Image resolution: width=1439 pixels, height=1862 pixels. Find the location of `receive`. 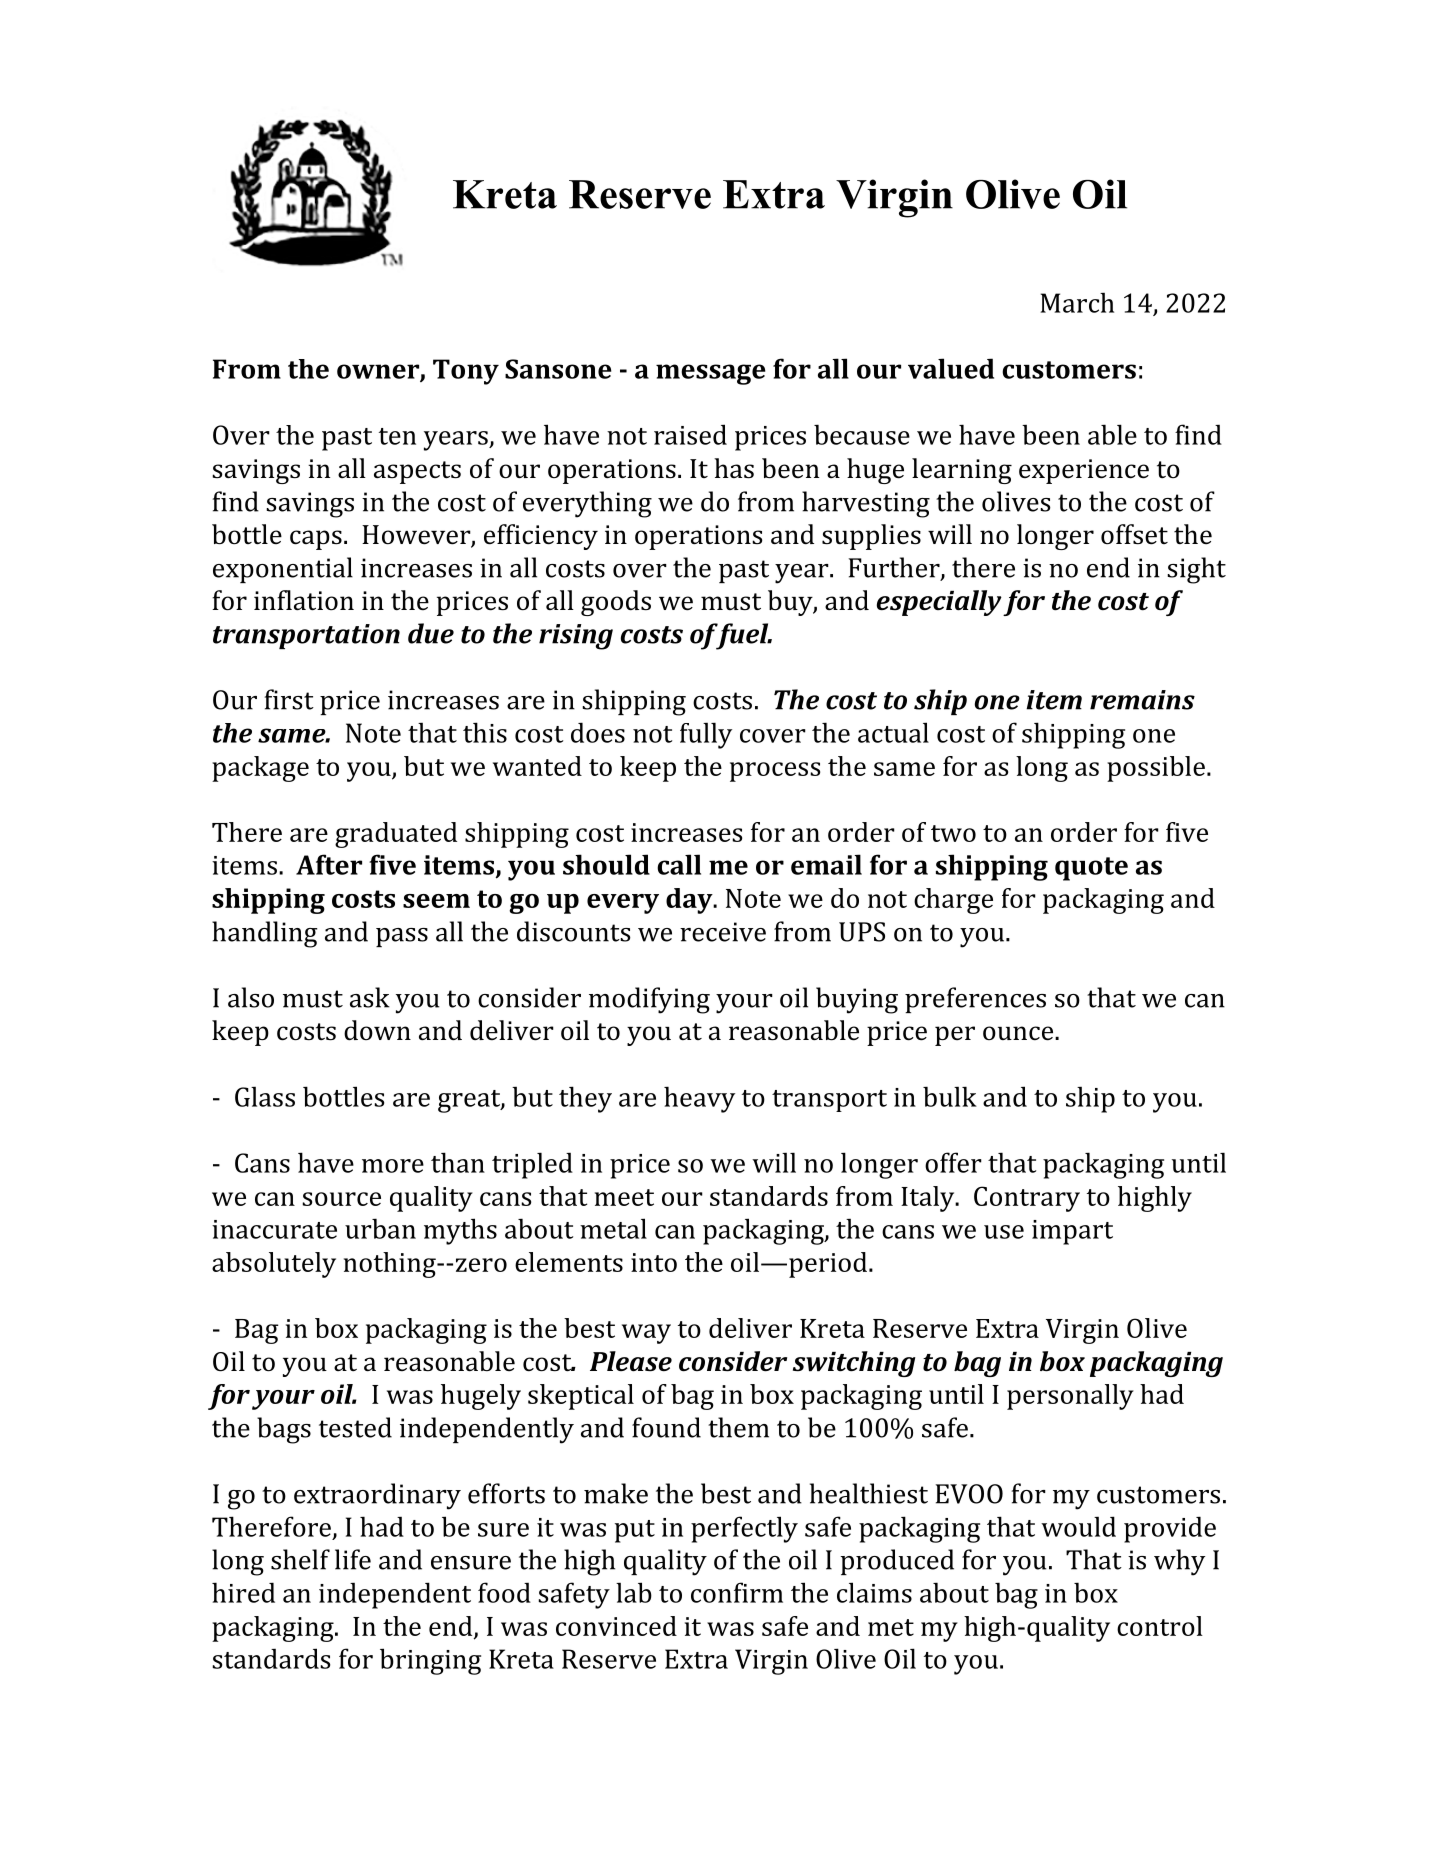

receive is located at coordinates (723, 932).
